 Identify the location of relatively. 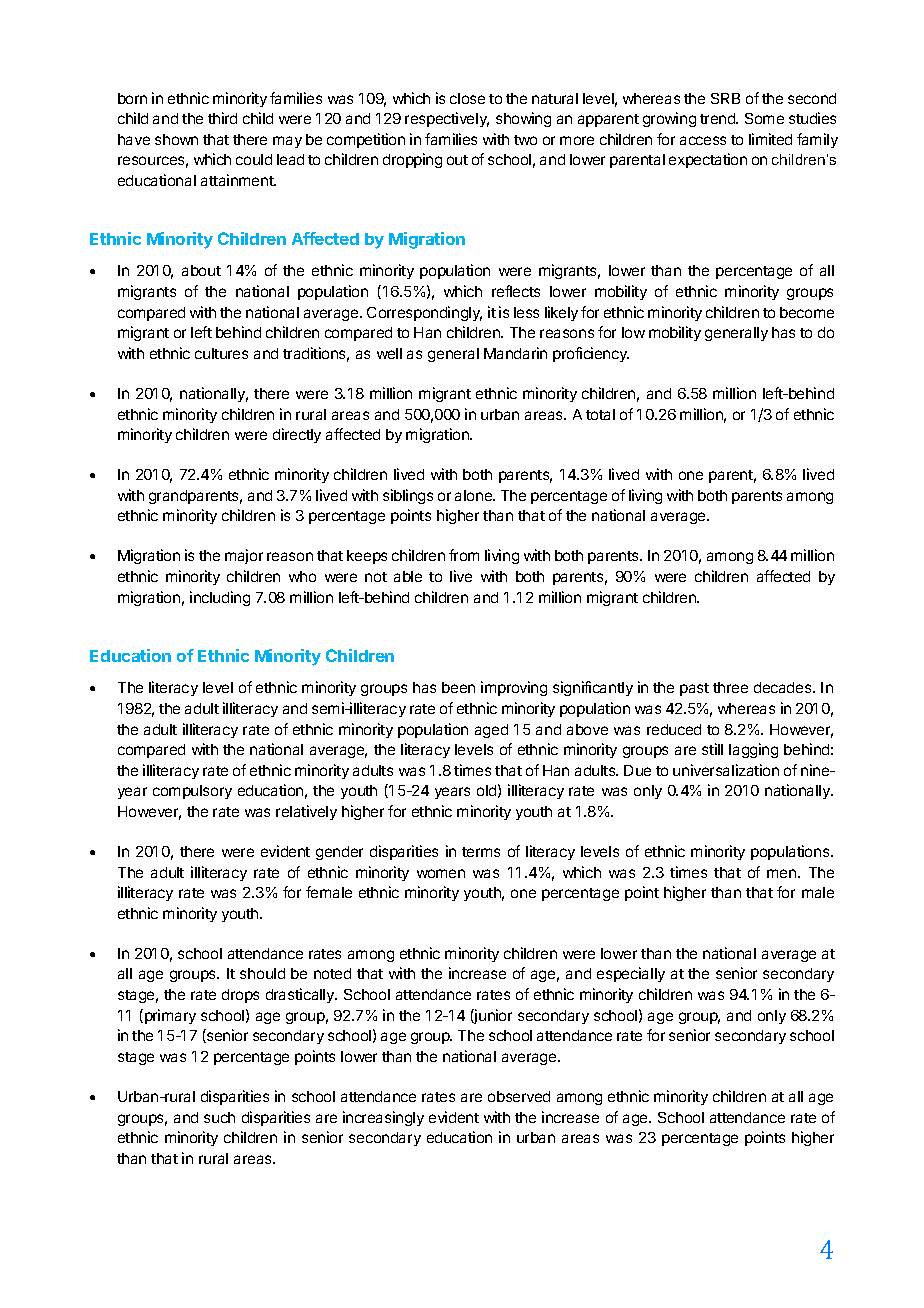
(306, 812).
